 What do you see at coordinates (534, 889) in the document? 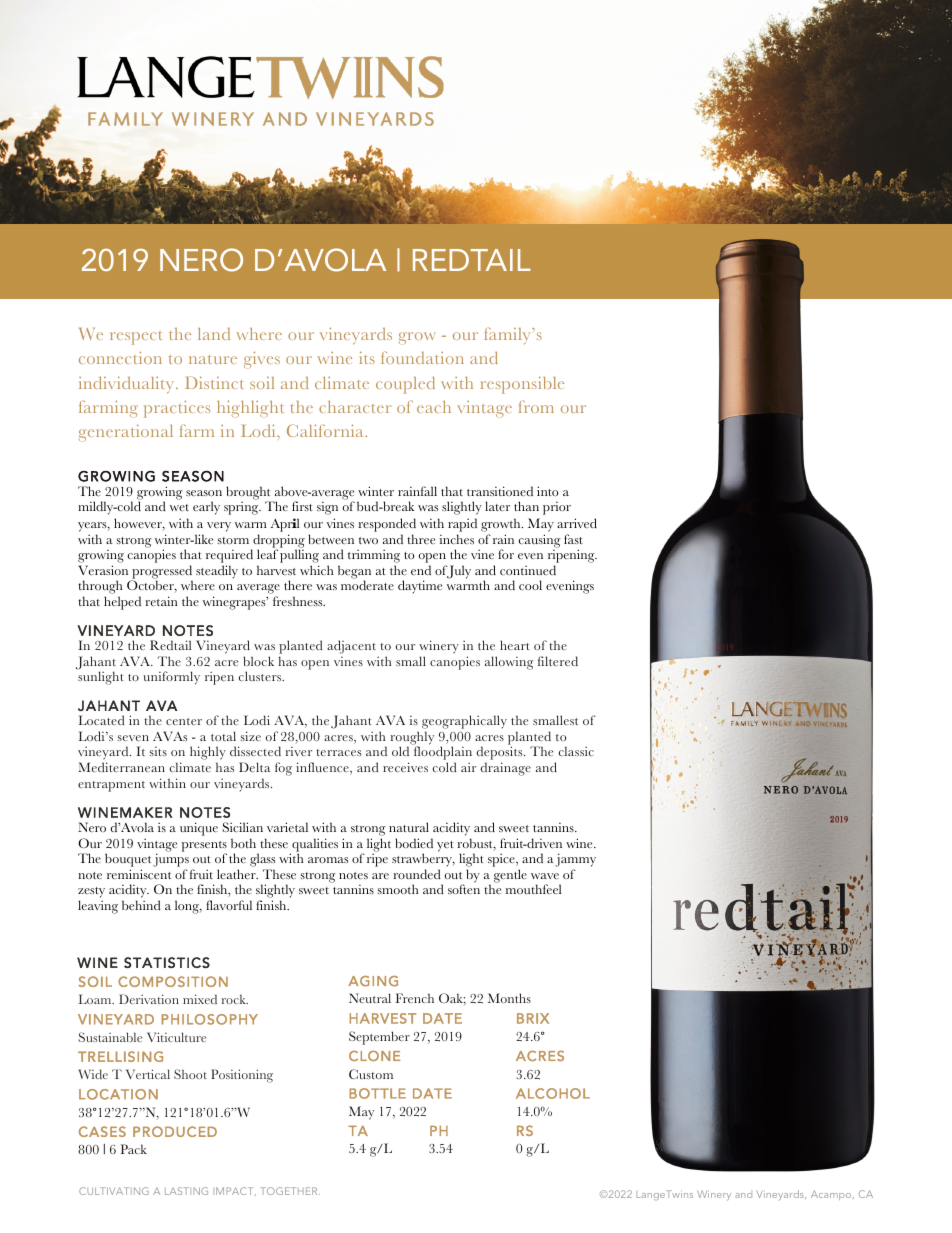
I see `mouthfeel` at bounding box center [534, 889].
